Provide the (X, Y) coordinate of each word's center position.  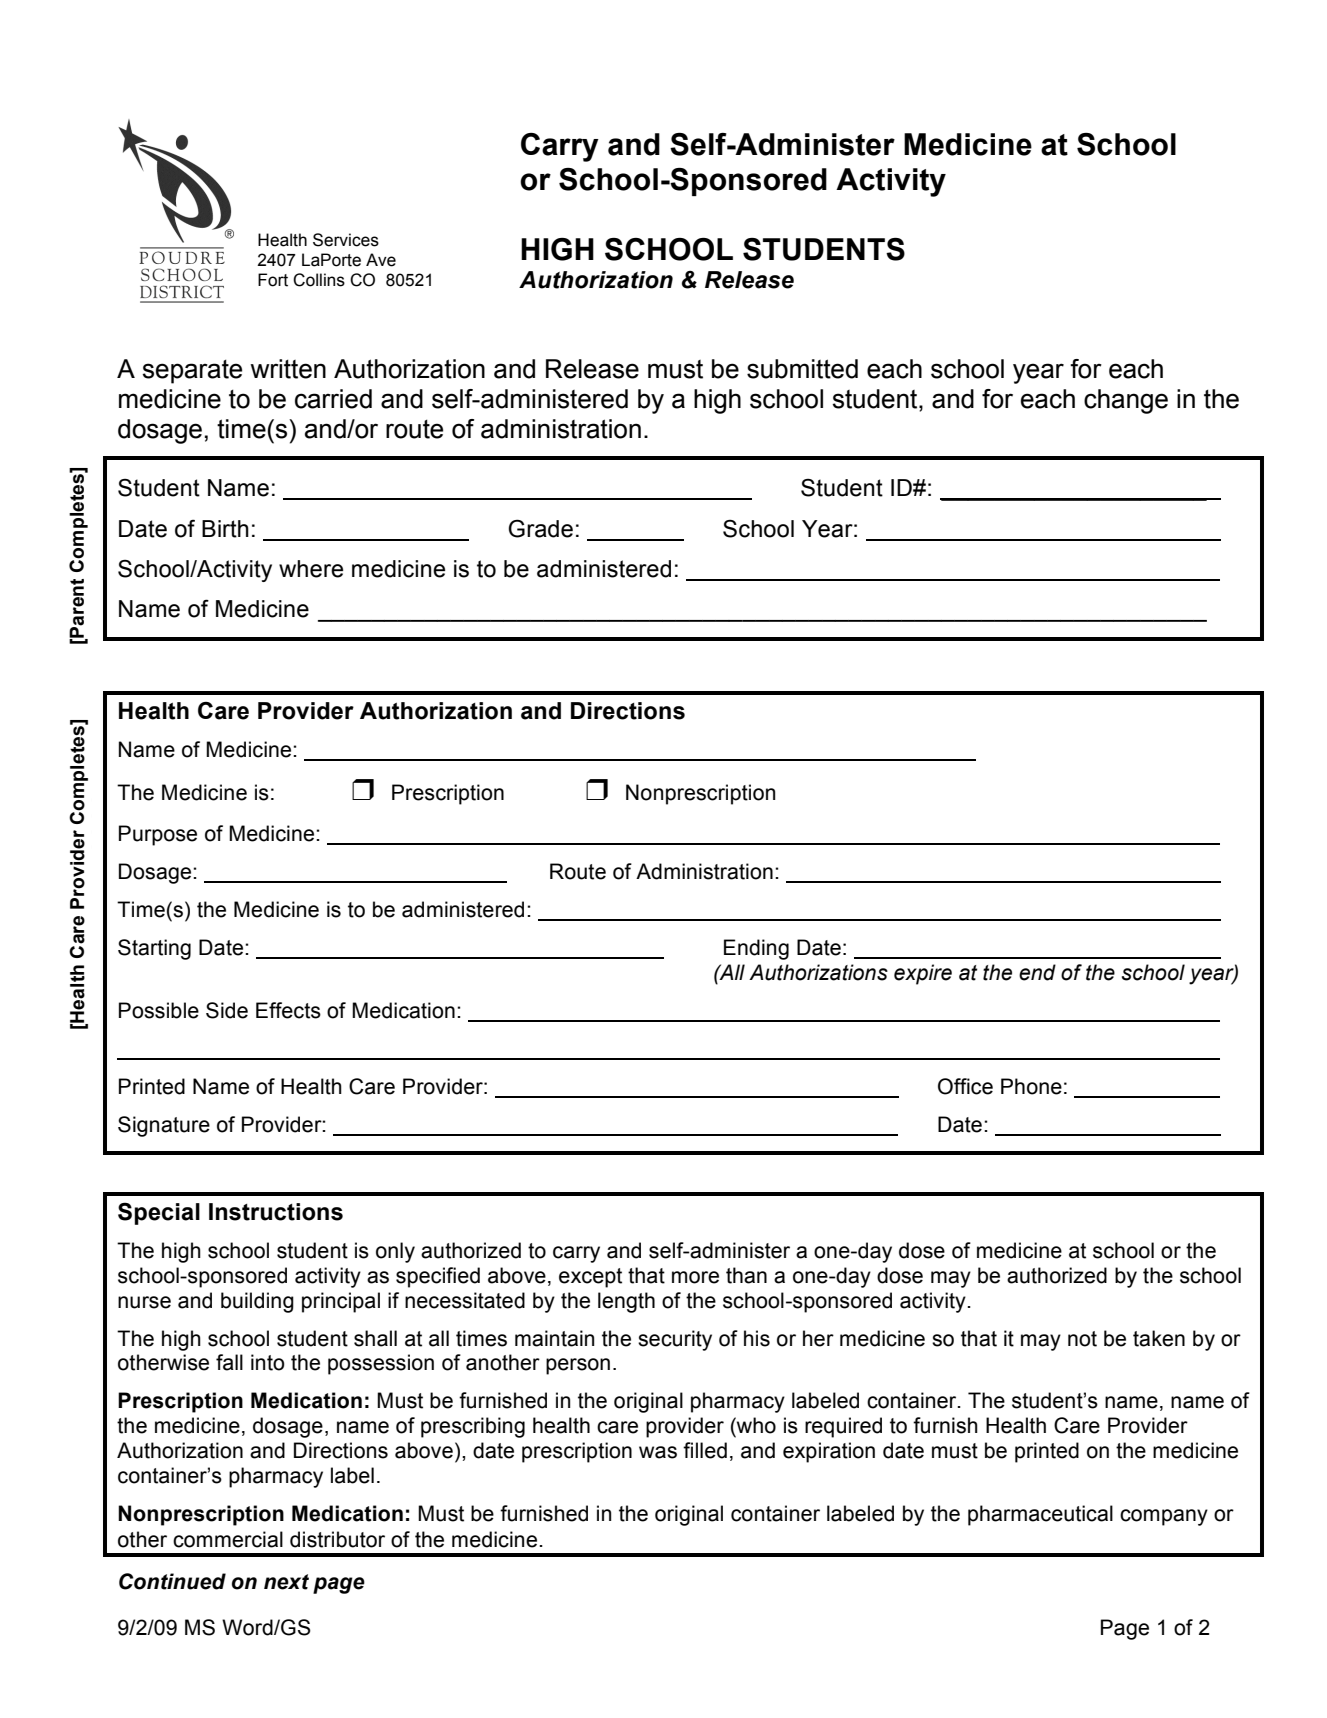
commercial (228, 1539)
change (1126, 401)
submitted (802, 369)
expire (923, 974)
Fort (273, 280)
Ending (756, 949)
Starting (154, 949)
